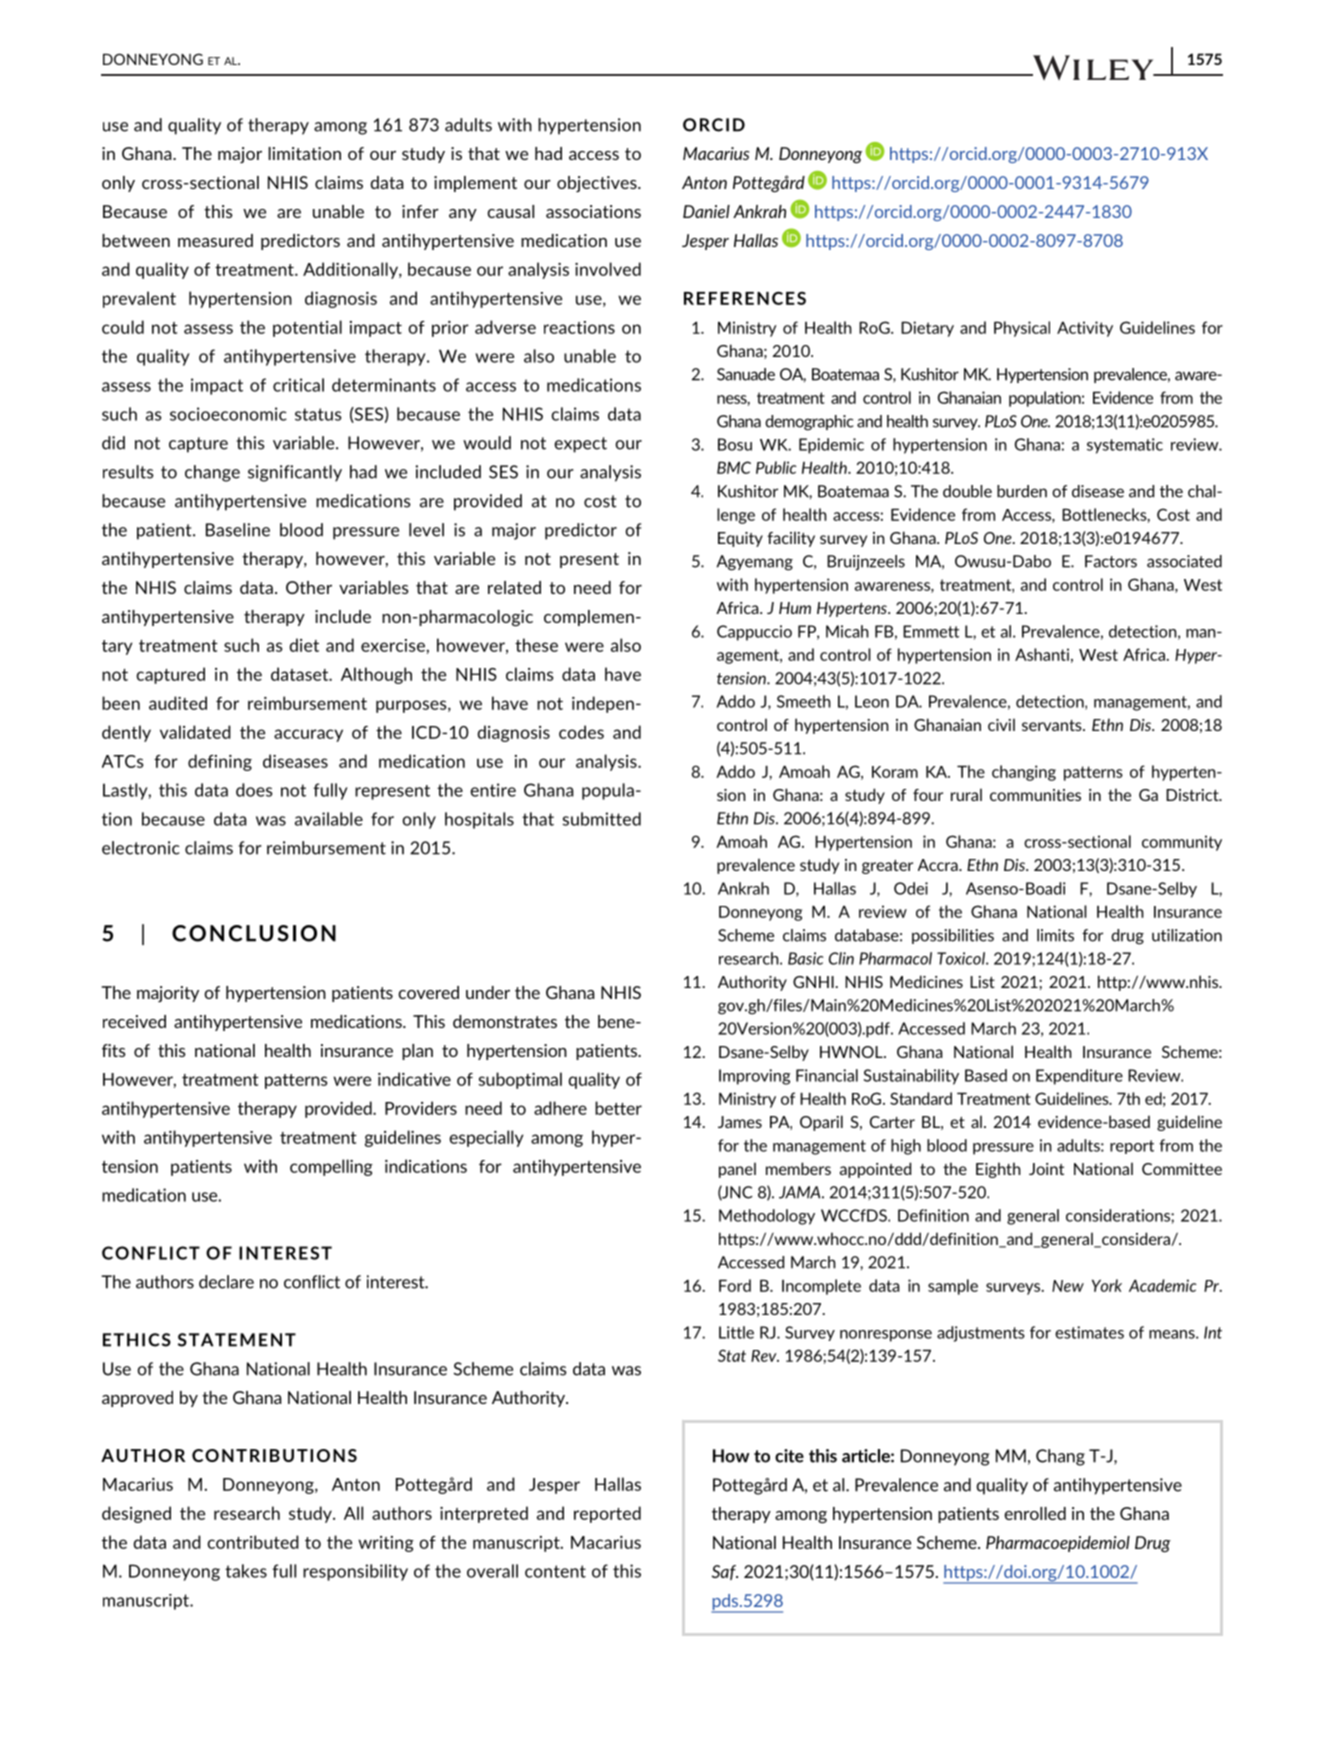  Describe the element at coordinates (1085, 329) in the document. I see `Activity` at that location.
